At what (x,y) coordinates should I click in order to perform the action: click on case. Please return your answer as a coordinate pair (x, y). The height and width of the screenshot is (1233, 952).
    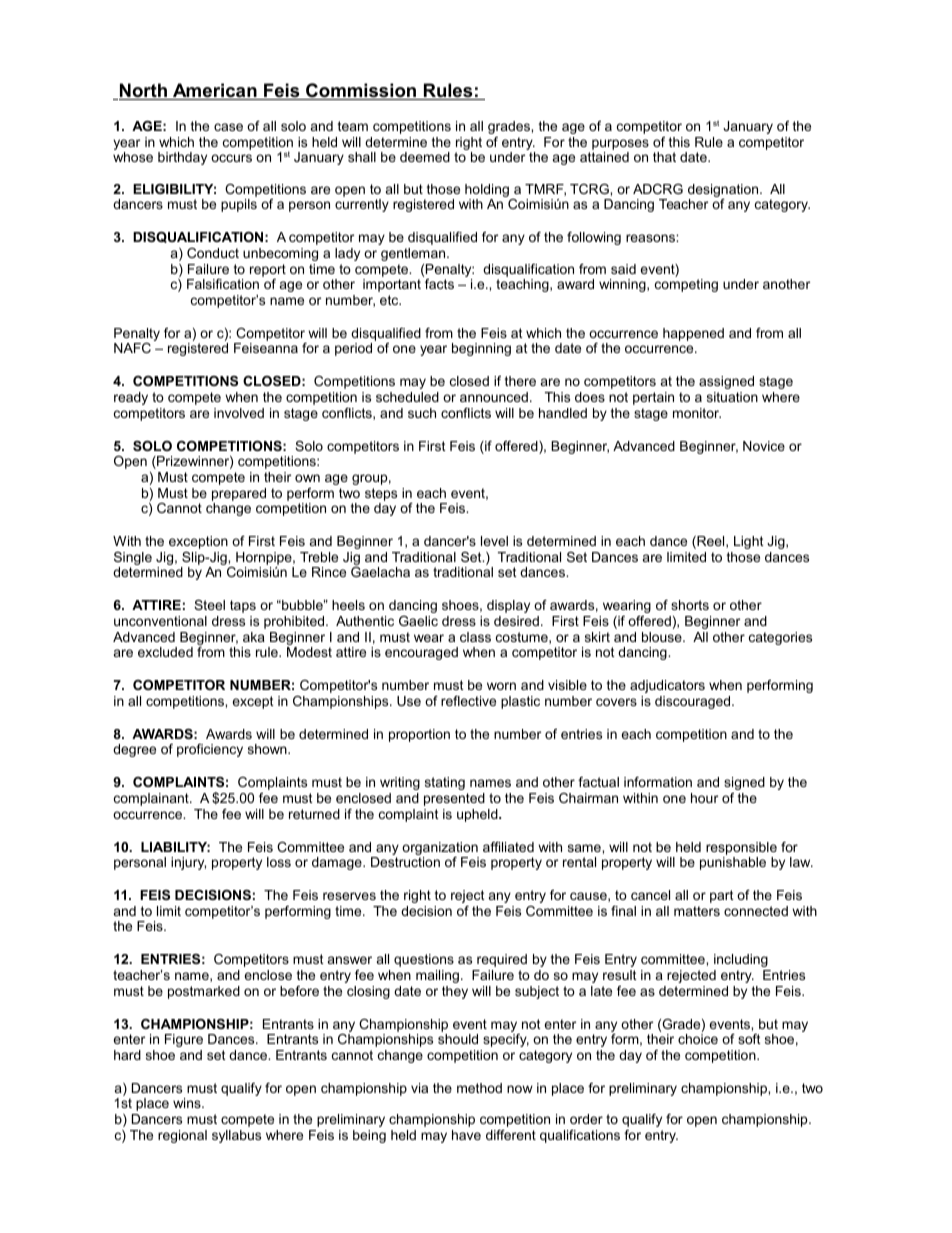
    Looking at the image, I should click on (228, 127).
